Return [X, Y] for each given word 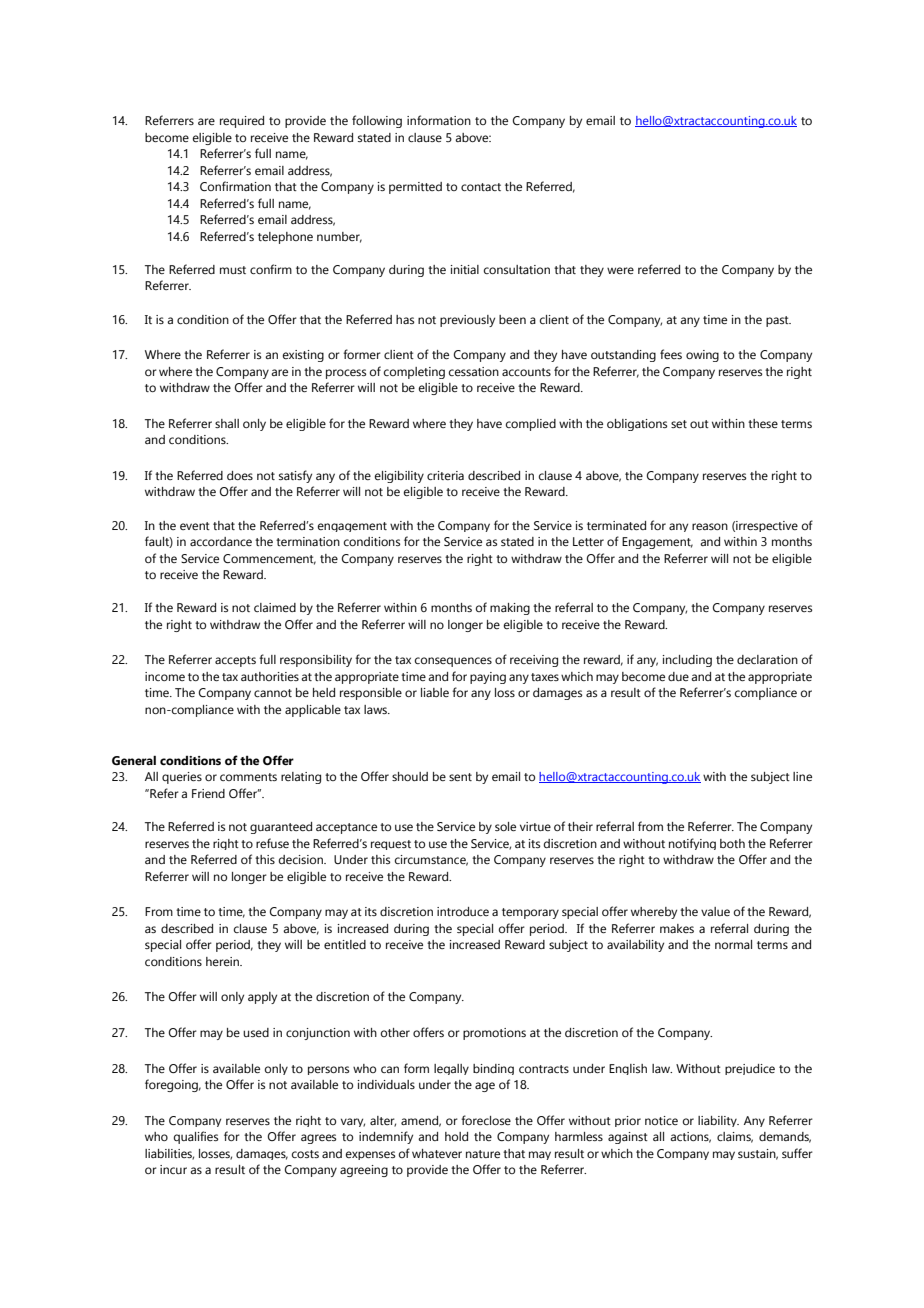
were [620, 270]
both [732, 843]
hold [456, 1136]
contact [481, 187]
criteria [445, 475]
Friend [208, 793]
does [240, 475]
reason [710, 526]
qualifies [196, 1137]
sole [505, 826]
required [242, 122]
